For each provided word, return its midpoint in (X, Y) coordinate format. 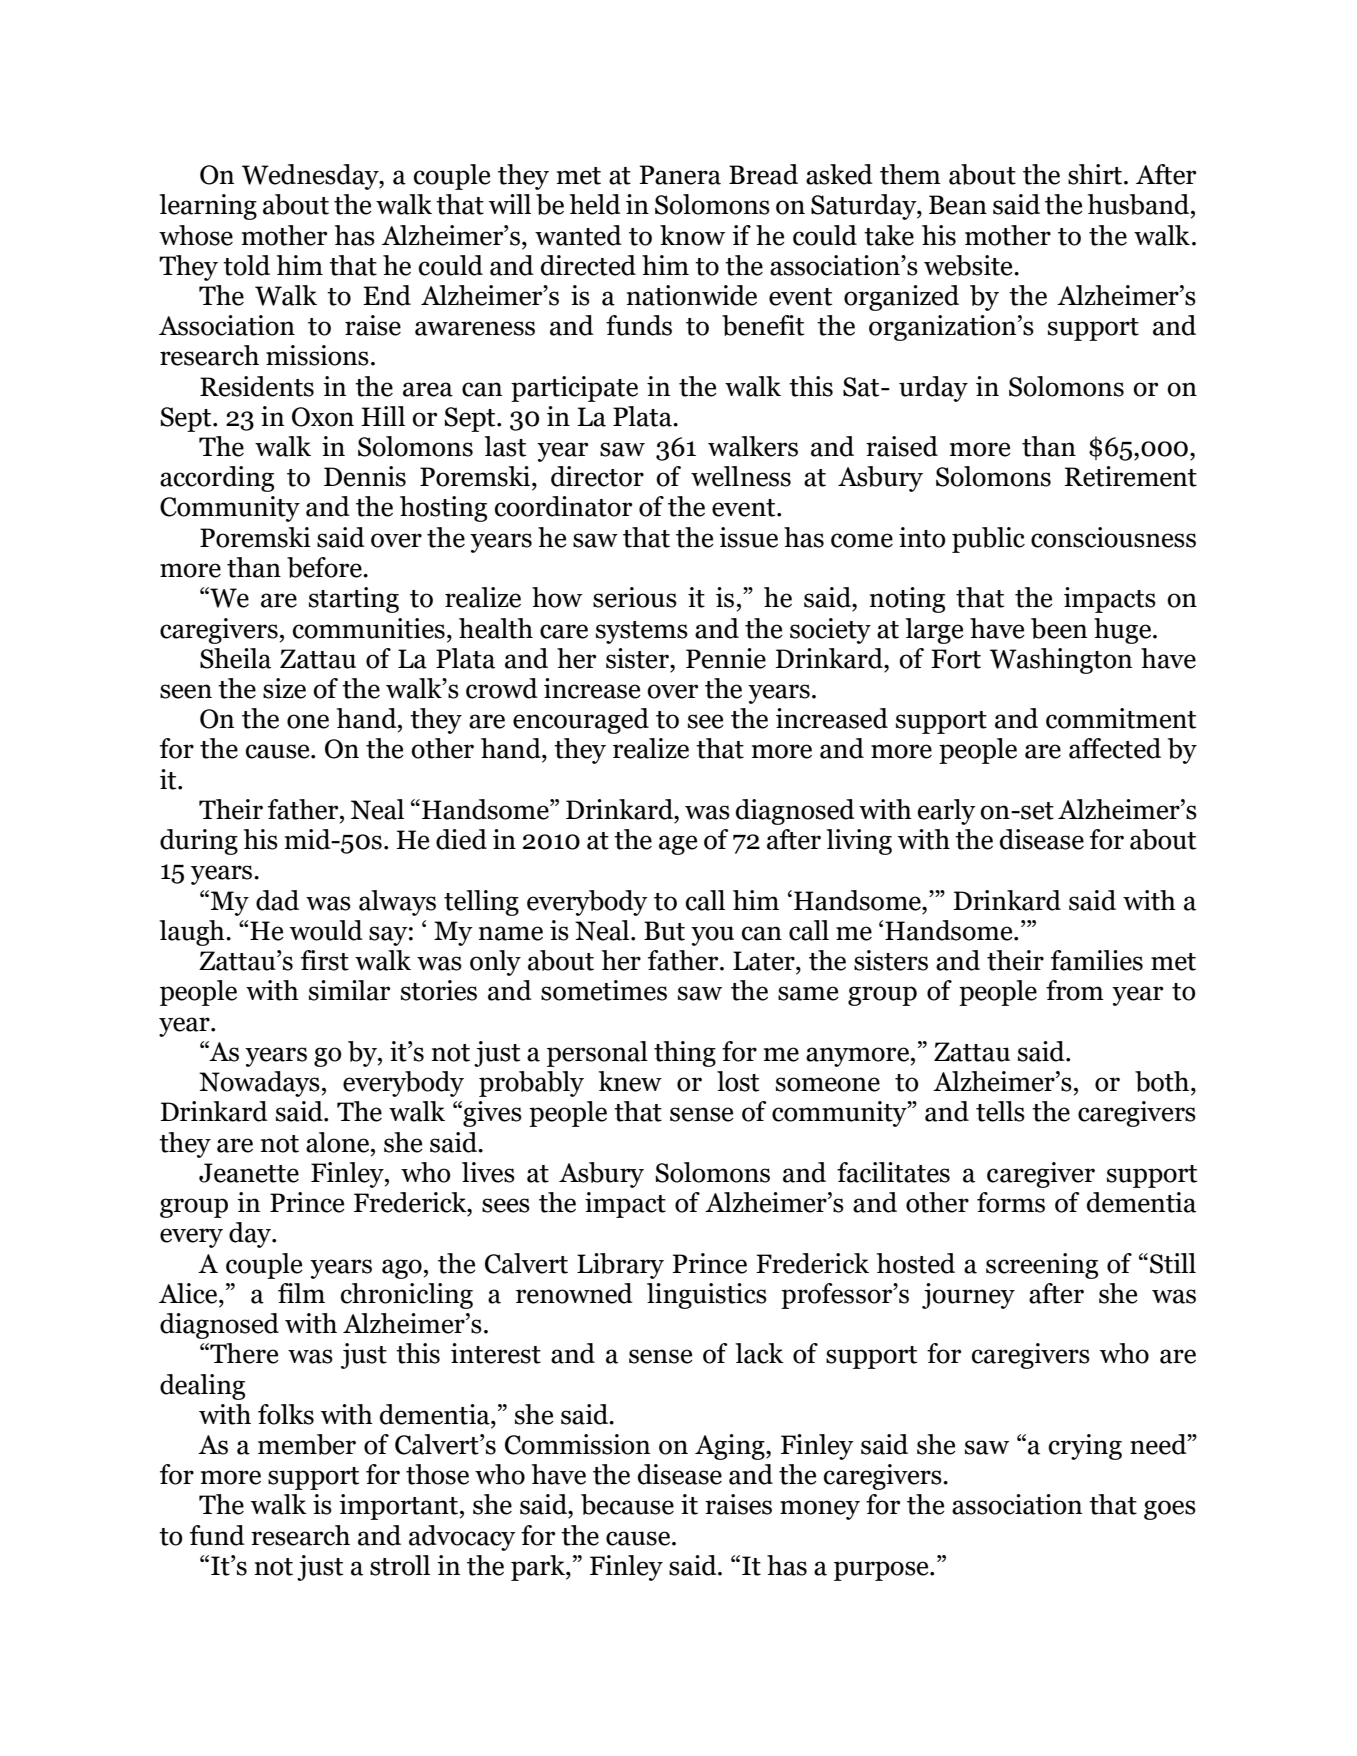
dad (277, 900)
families (1097, 960)
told (246, 265)
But (664, 931)
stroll (400, 1565)
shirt (1096, 174)
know (692, 235)
